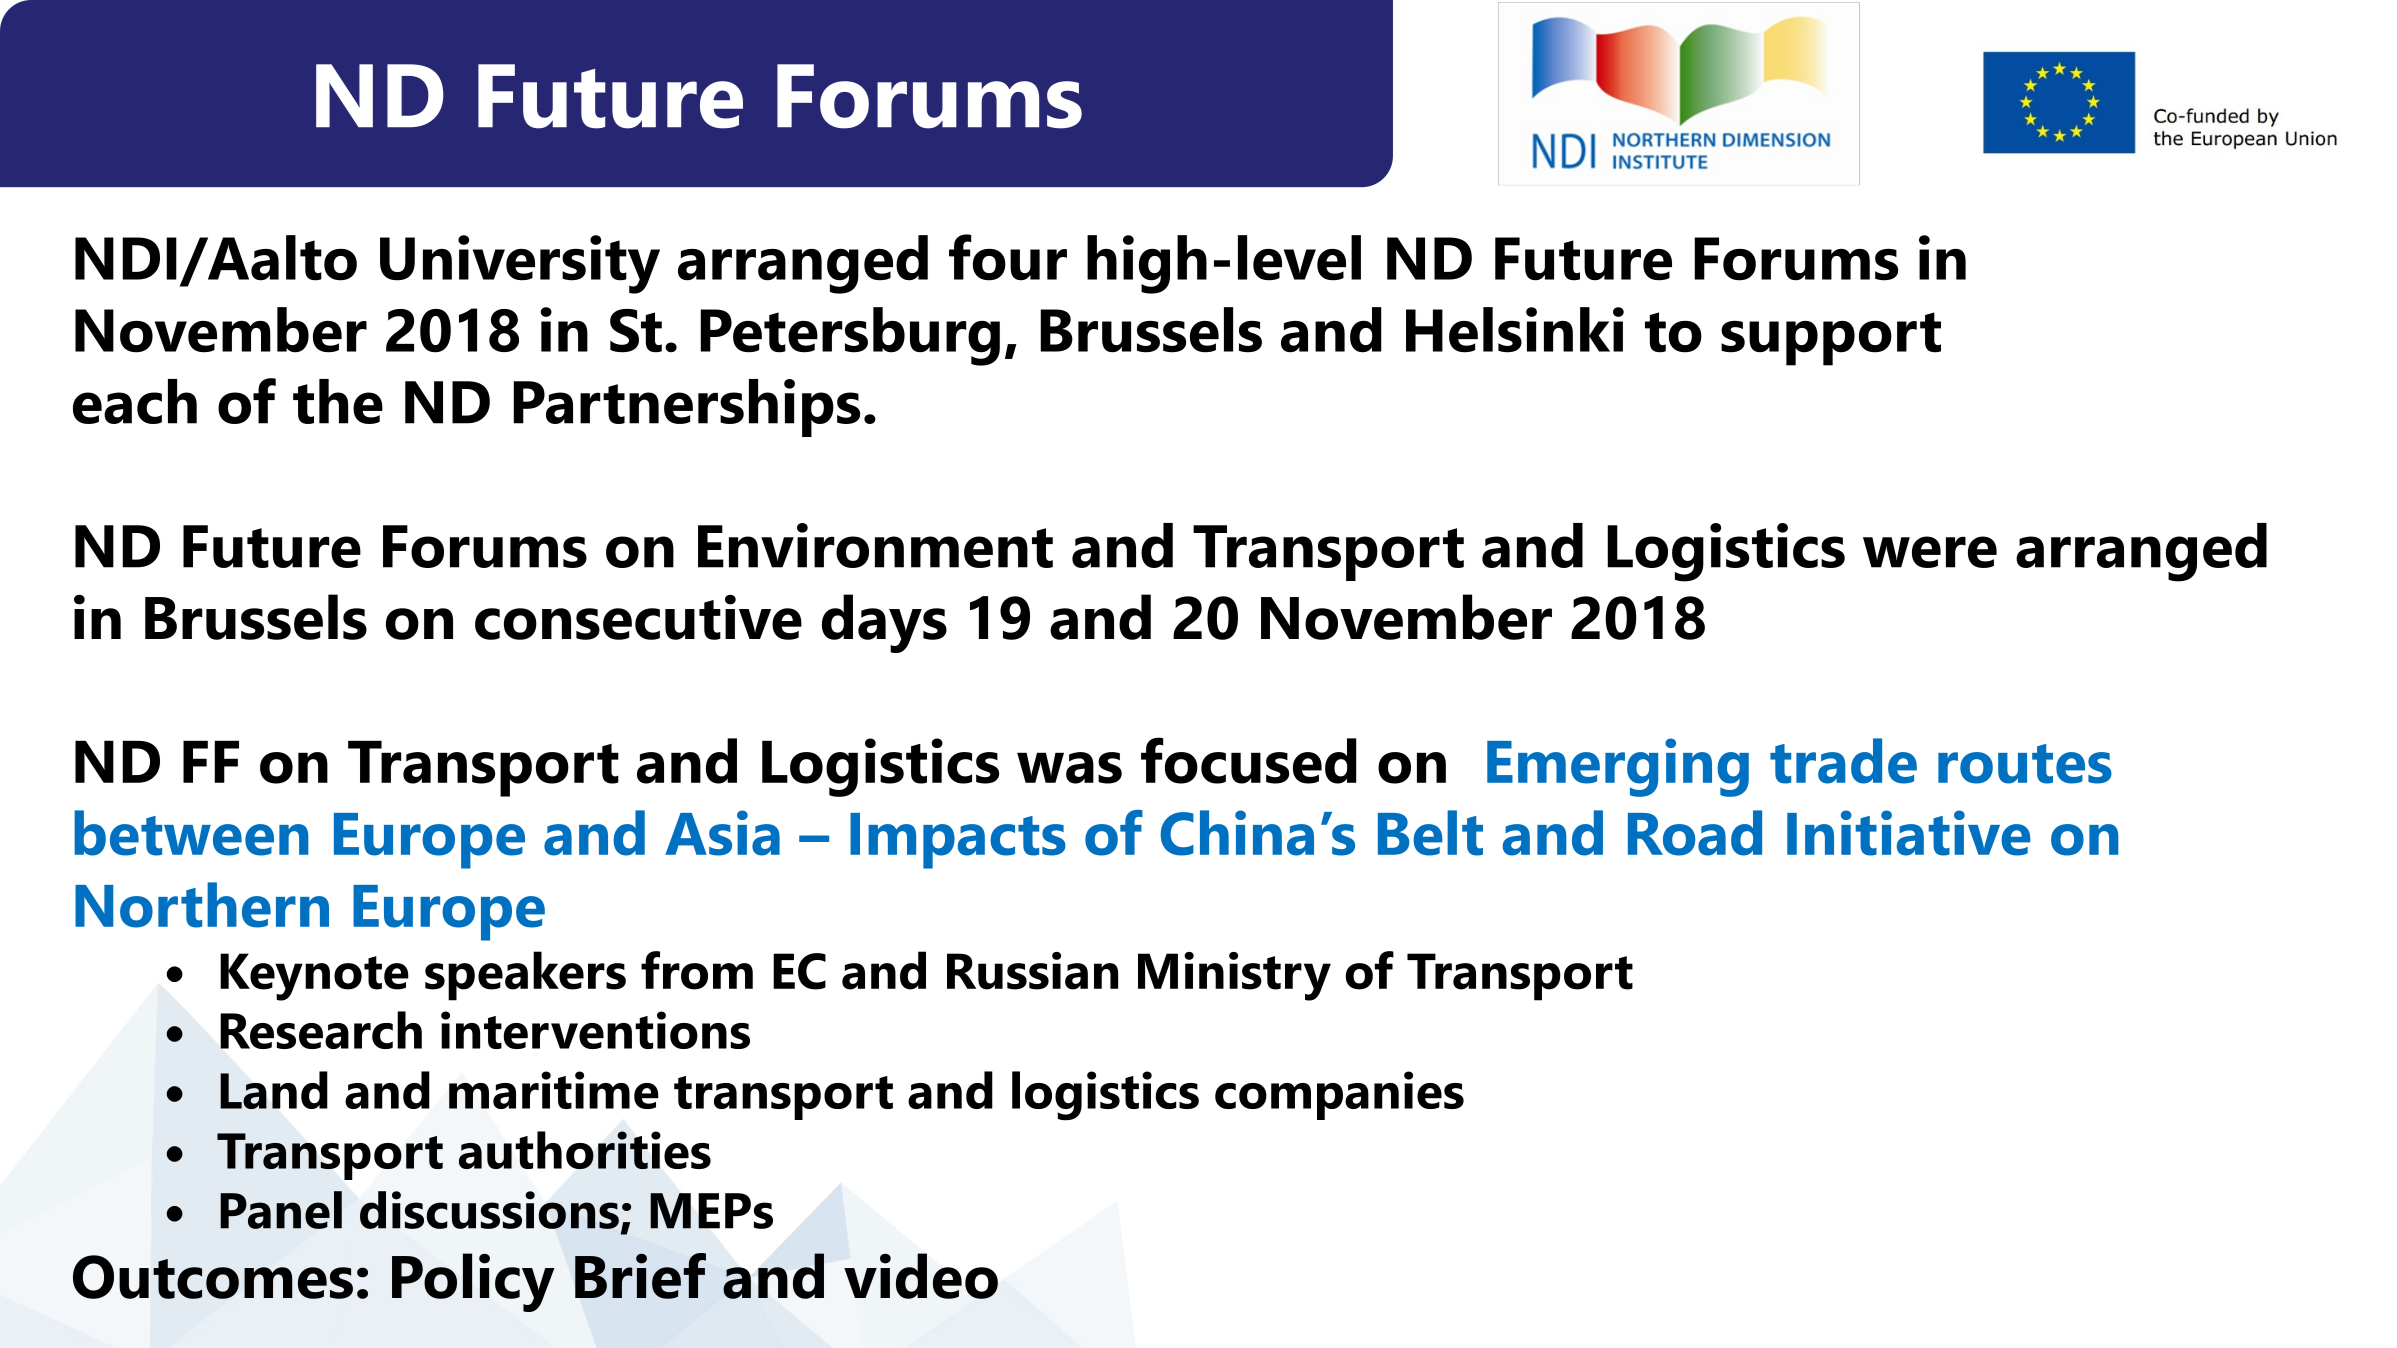 The width and height of the page is (2397, 1348). I want to click on four, so click(1008, 257).
